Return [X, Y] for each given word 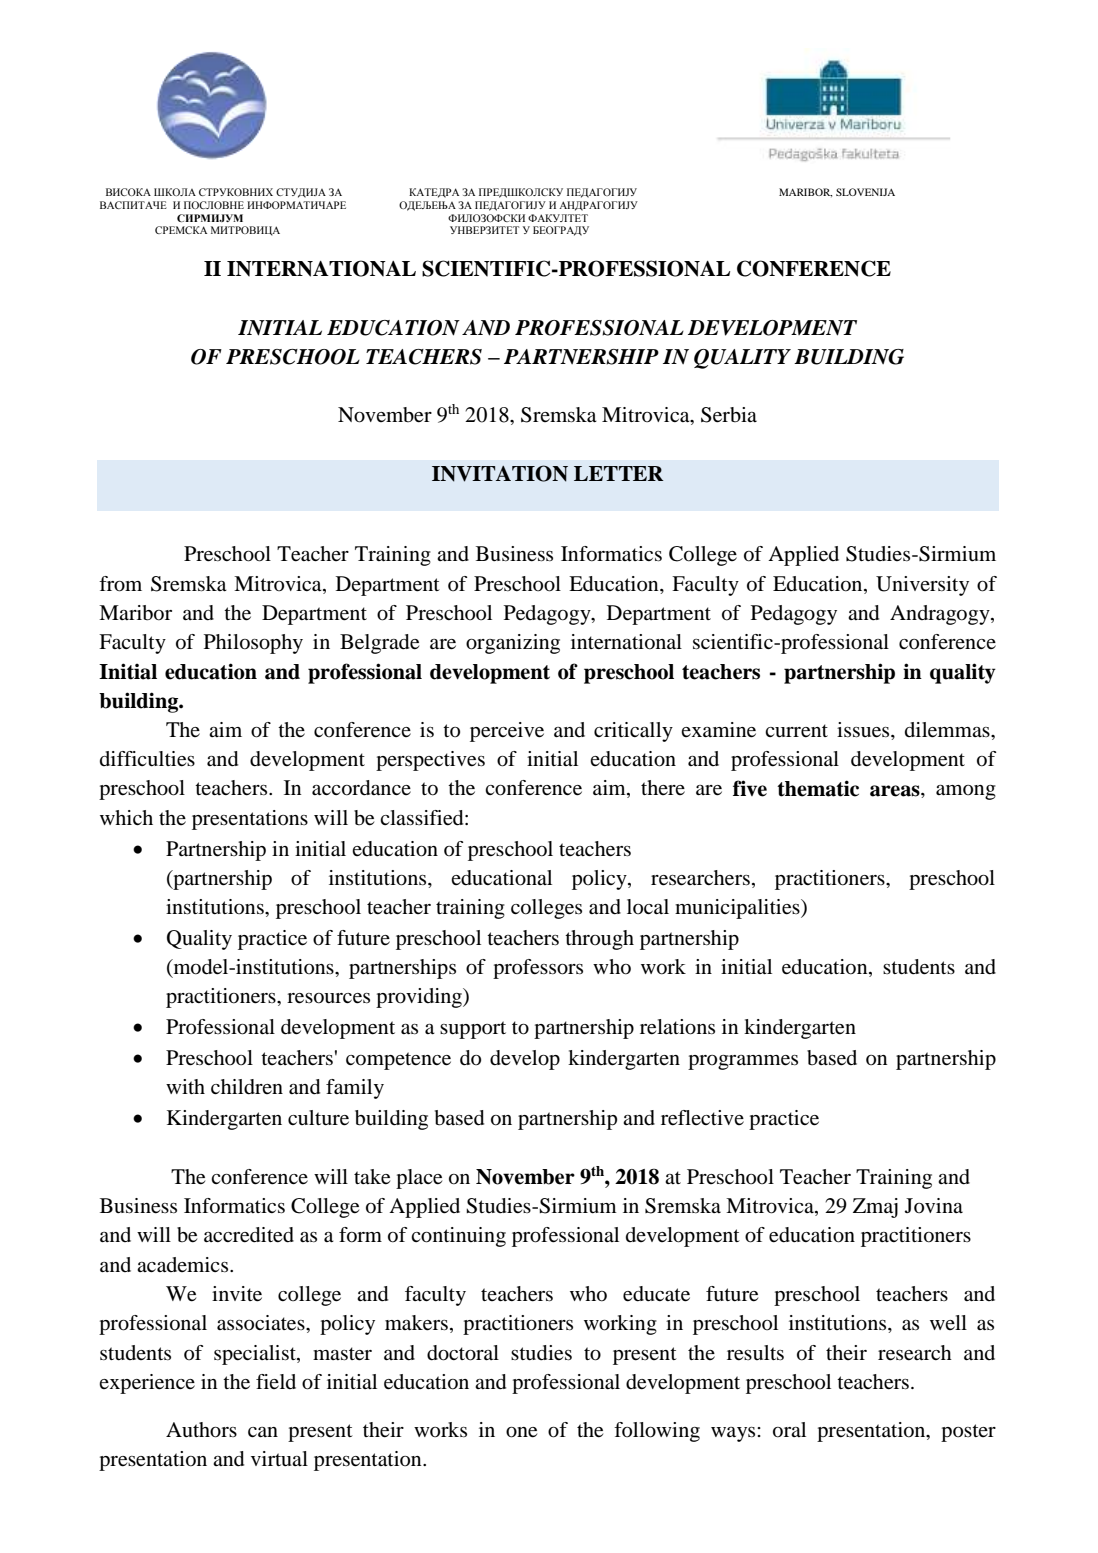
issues [864, 730]
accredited [249, 1235]
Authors [201, 1430]
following [657, 1432]
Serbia [729, 415]
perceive [507, 732]
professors [538, 969]
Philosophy [253, 644]
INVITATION [500, 473]
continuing [458, 1237]
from [120, 584]
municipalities [738, 909]
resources [328, 998]
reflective [702, 1118]
